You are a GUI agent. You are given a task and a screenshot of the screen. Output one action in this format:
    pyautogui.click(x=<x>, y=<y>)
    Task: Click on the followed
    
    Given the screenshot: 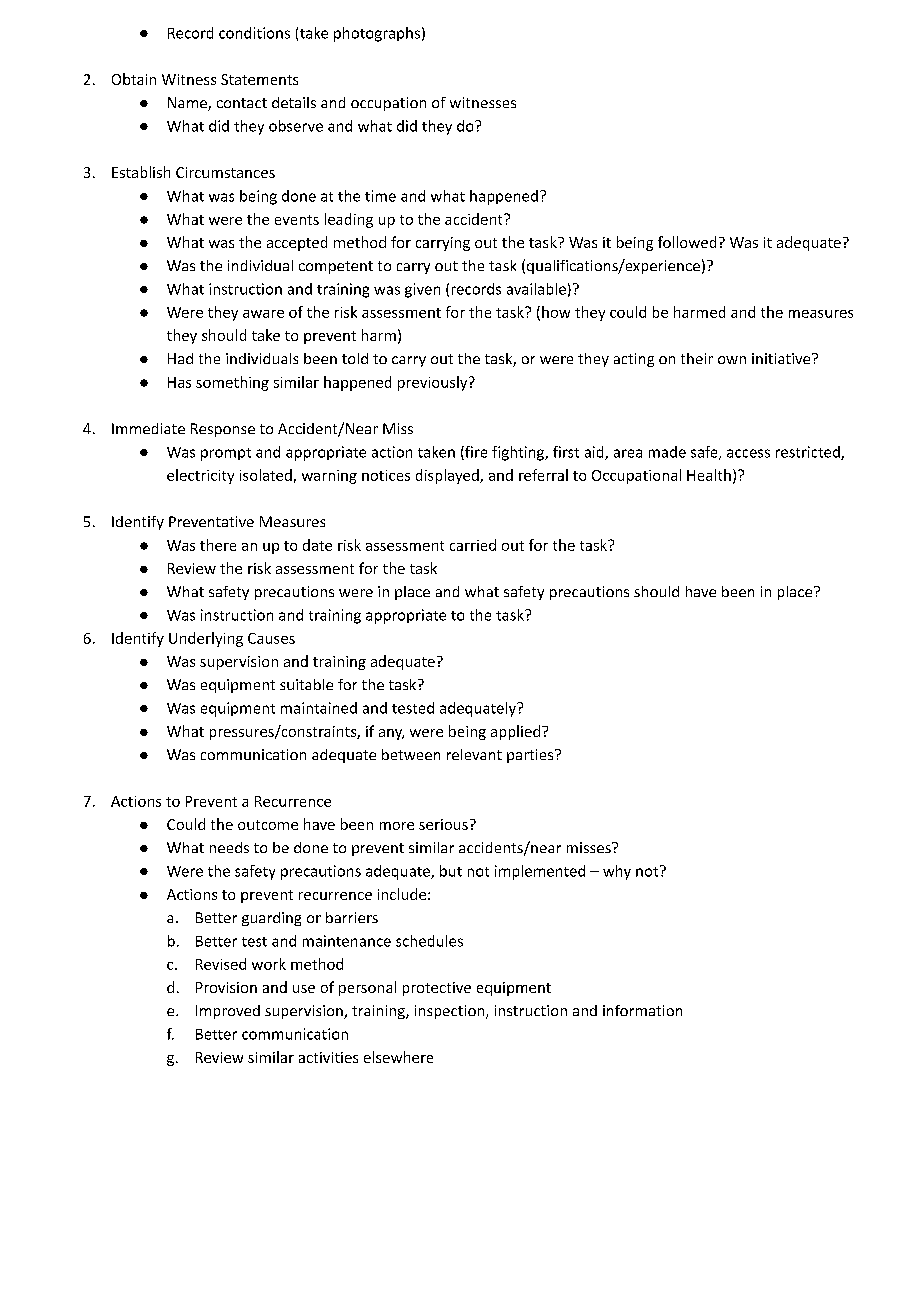 What is the action you would take?
    pyautogui.click(x=687, y=242)
